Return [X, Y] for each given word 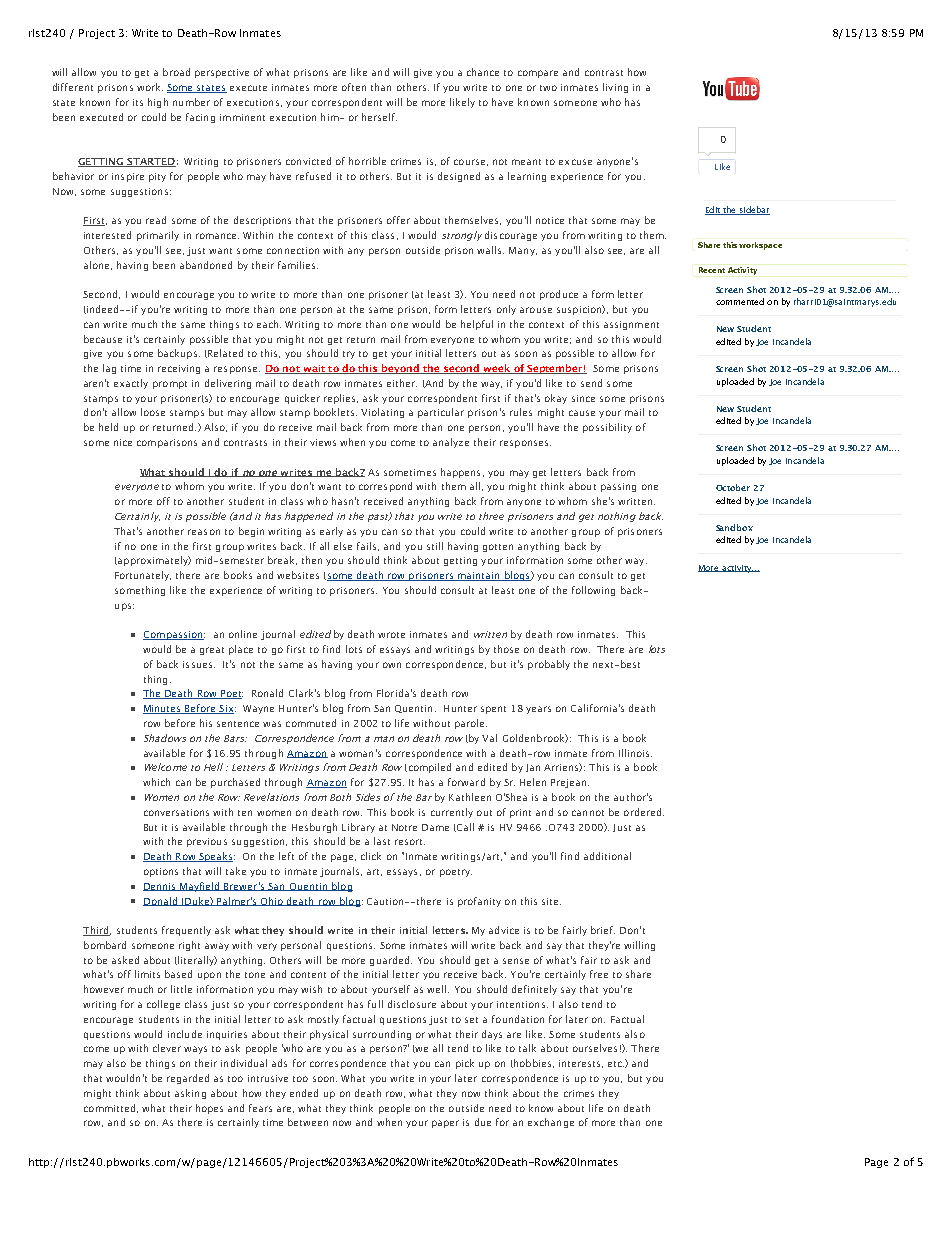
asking [190, 1094]
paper [445, 1124]
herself [379, 117]
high [158, 103]
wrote [391, 635]
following [593, 591]
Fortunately [143, 576]
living [615, 88]
